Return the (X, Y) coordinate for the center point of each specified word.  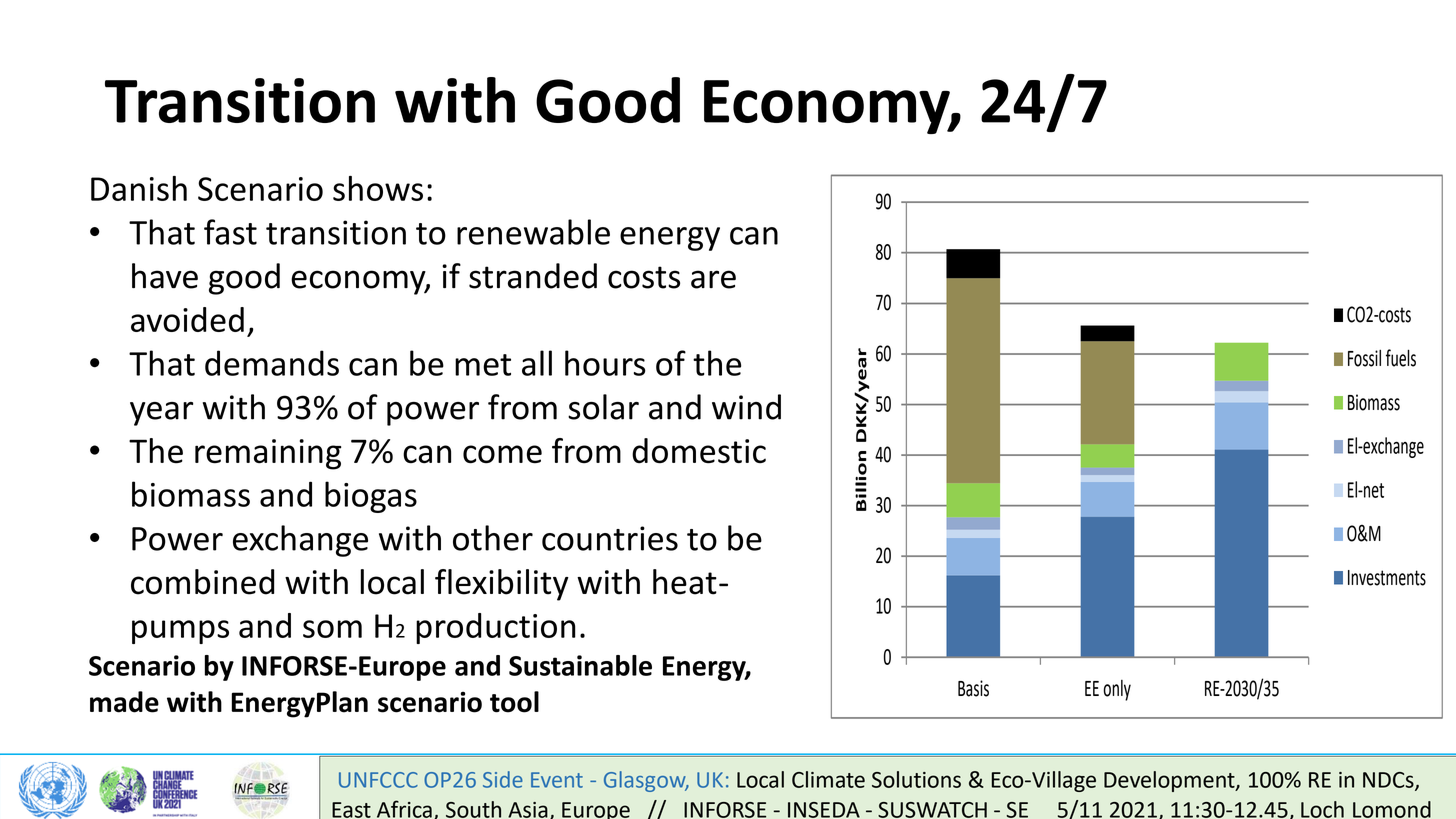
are (713, 279)
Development (1170, 781)
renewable (533, 232)
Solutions (916, 779)
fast (230, 232)
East (351, 810)
